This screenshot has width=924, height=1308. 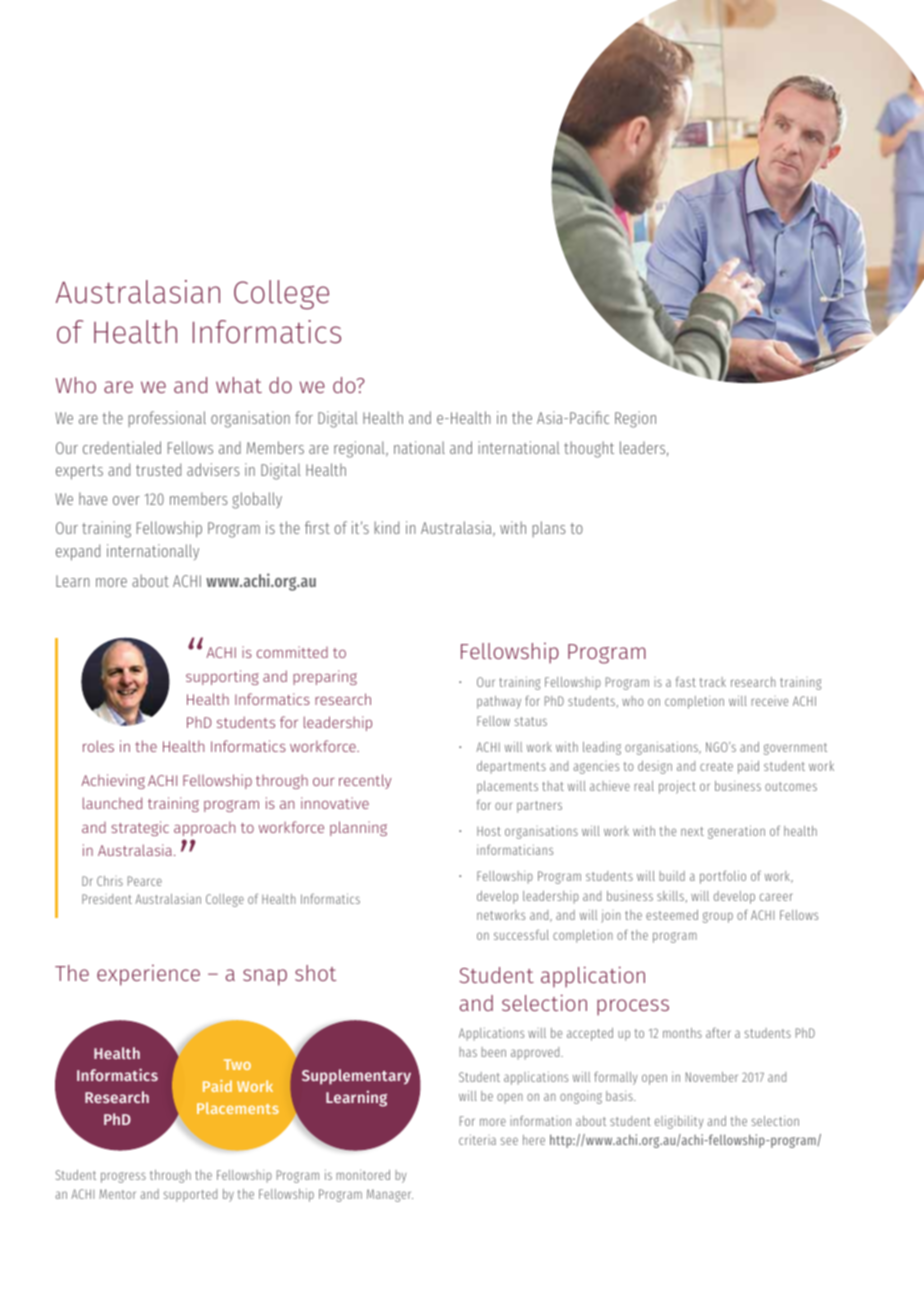 I want to click on pathway, so click(x=499, y=702).
